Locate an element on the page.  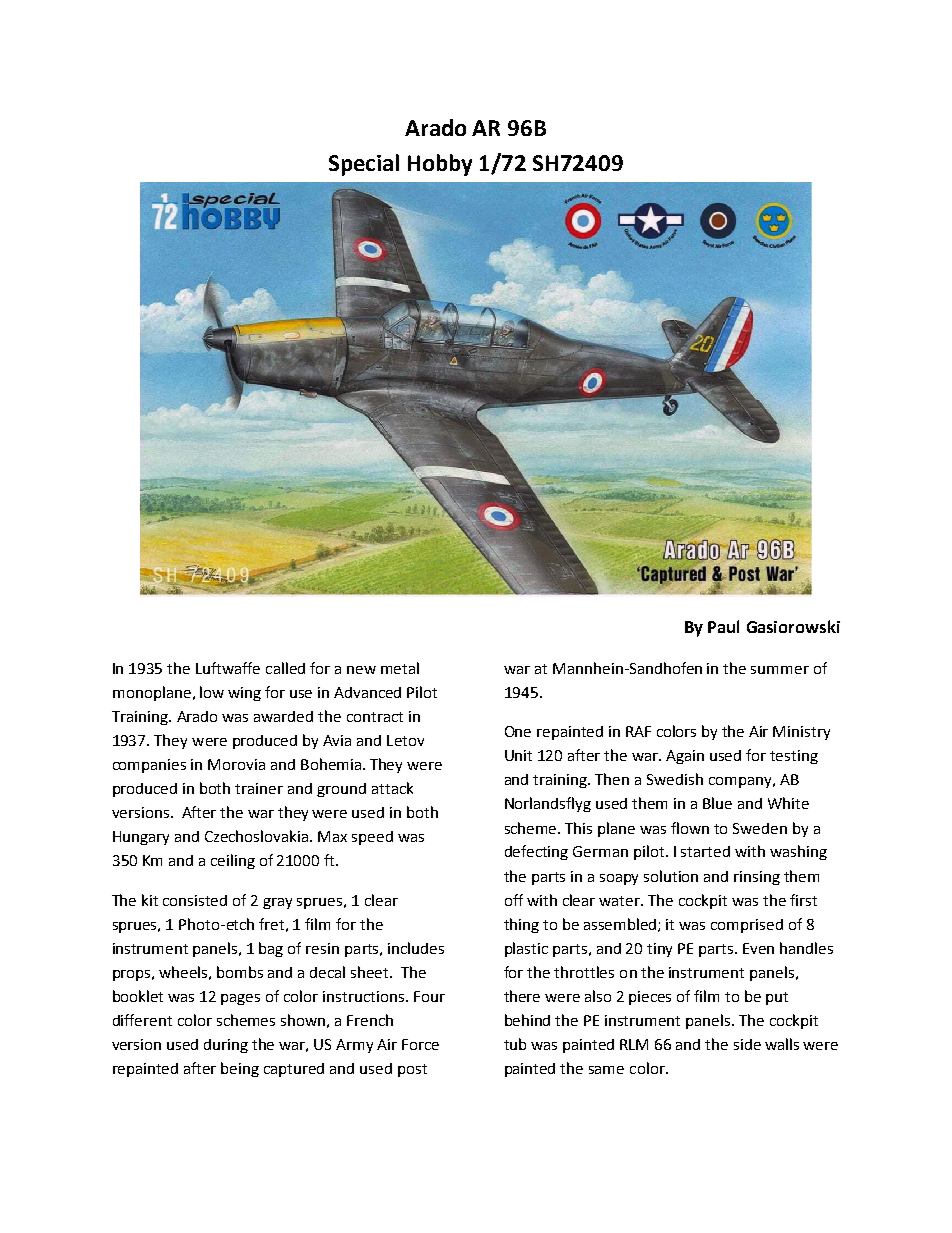
summer is located at coordinates (780, 670).
